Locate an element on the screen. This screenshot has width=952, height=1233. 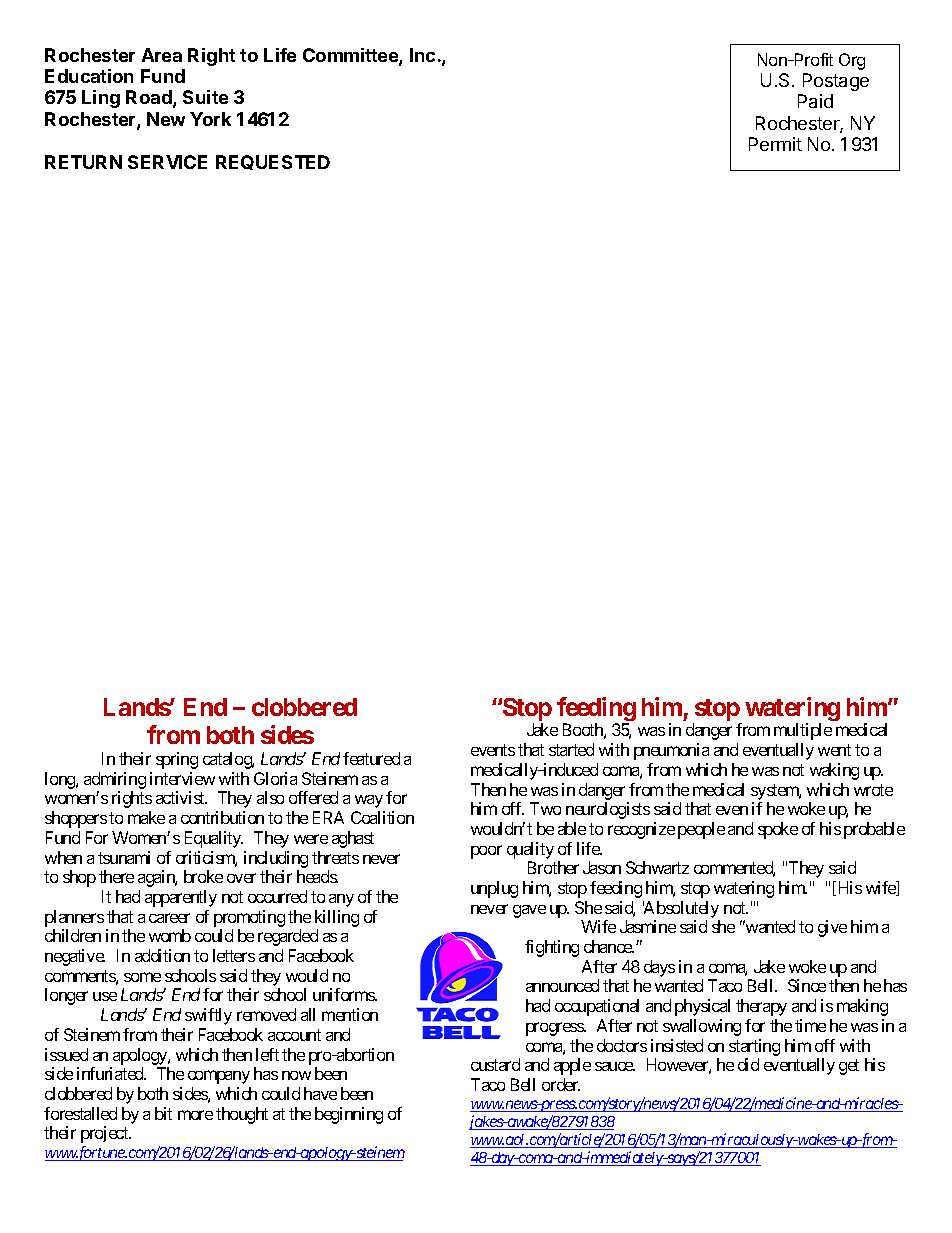
Permit is located at coordinates (775, 144).
